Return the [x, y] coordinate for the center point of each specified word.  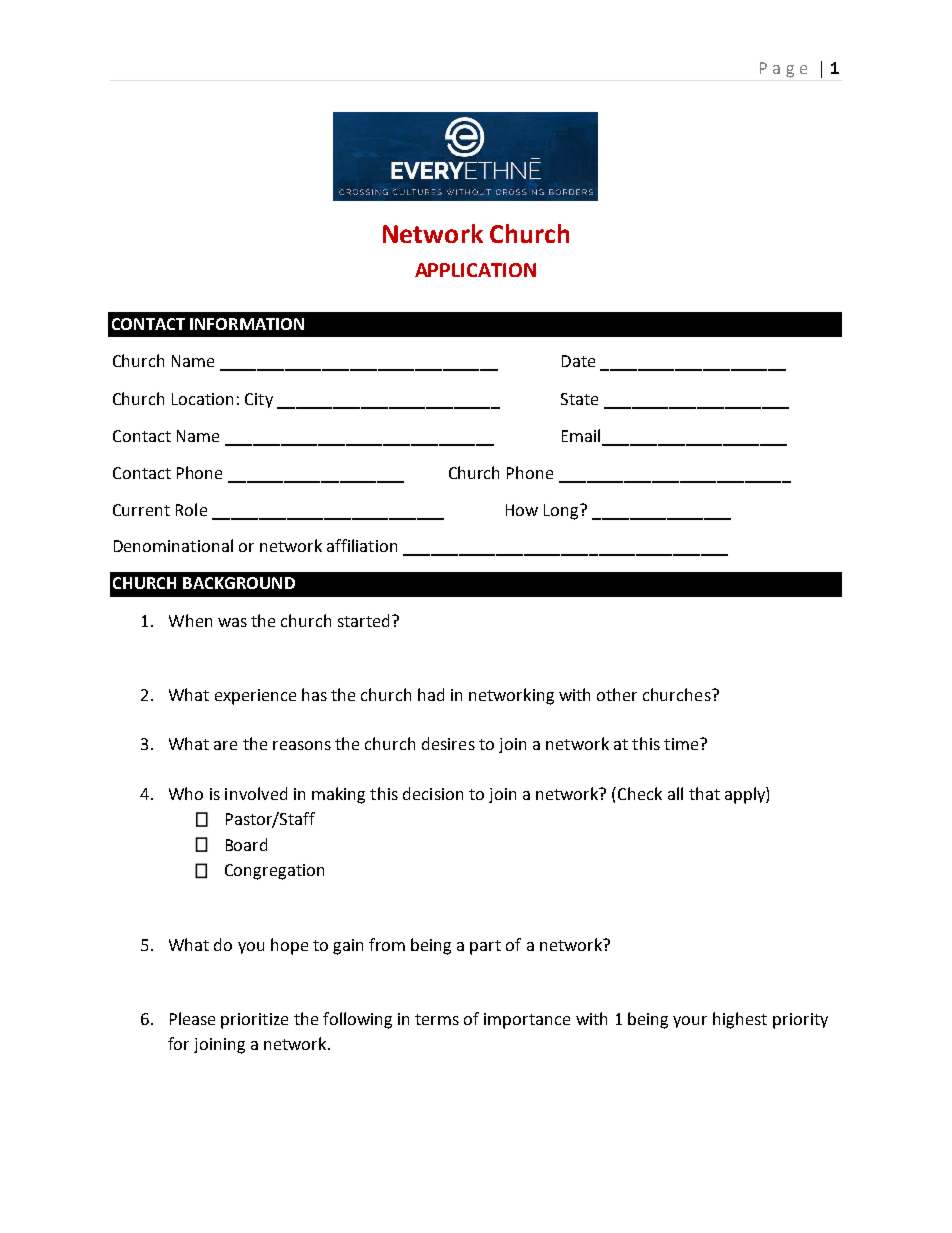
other [617, 694]
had [431, 694]
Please [192, 1018]
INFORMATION [247, 324]
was [232, 622]
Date [578, 361]
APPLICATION [475, 270]
